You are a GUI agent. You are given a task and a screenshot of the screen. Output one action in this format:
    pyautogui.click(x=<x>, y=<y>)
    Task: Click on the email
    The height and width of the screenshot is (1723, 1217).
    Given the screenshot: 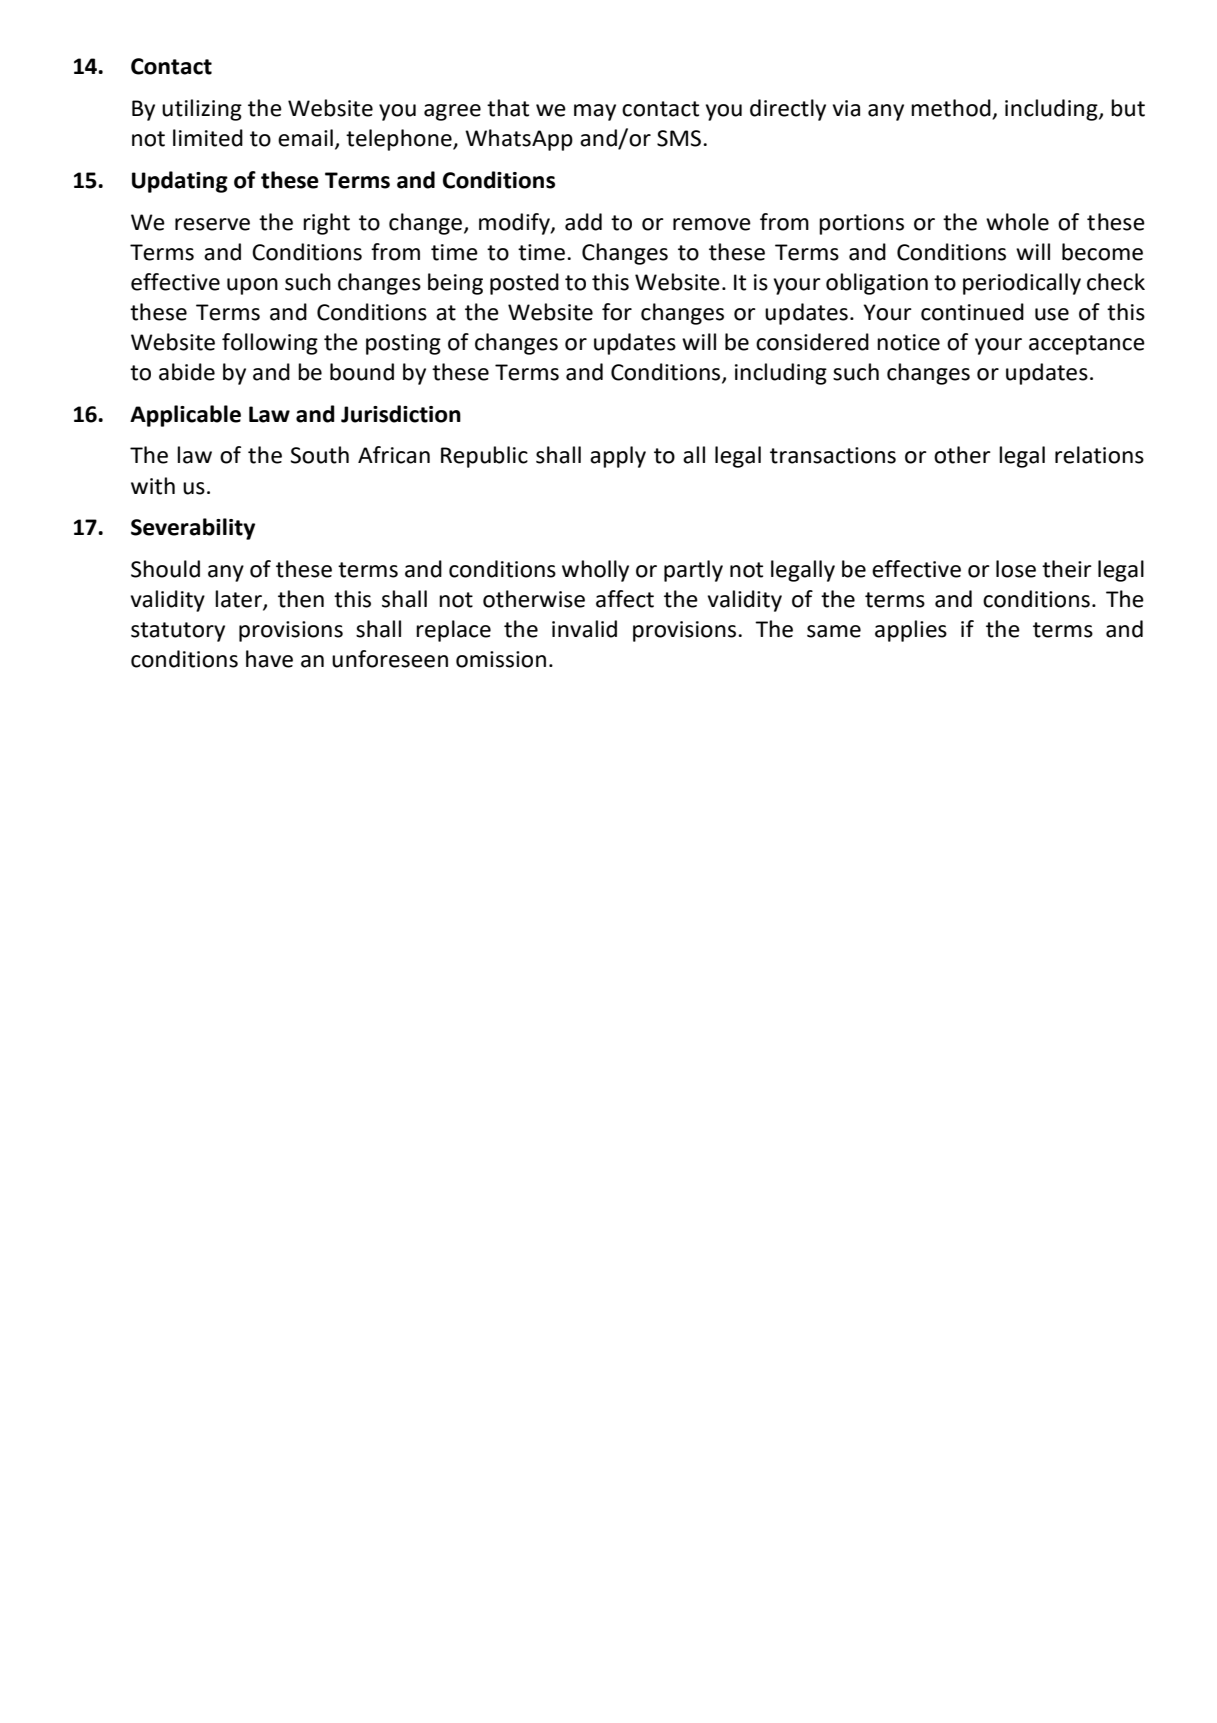 What is the action you would take?
    pyautogui.click(x=305, y=138)
